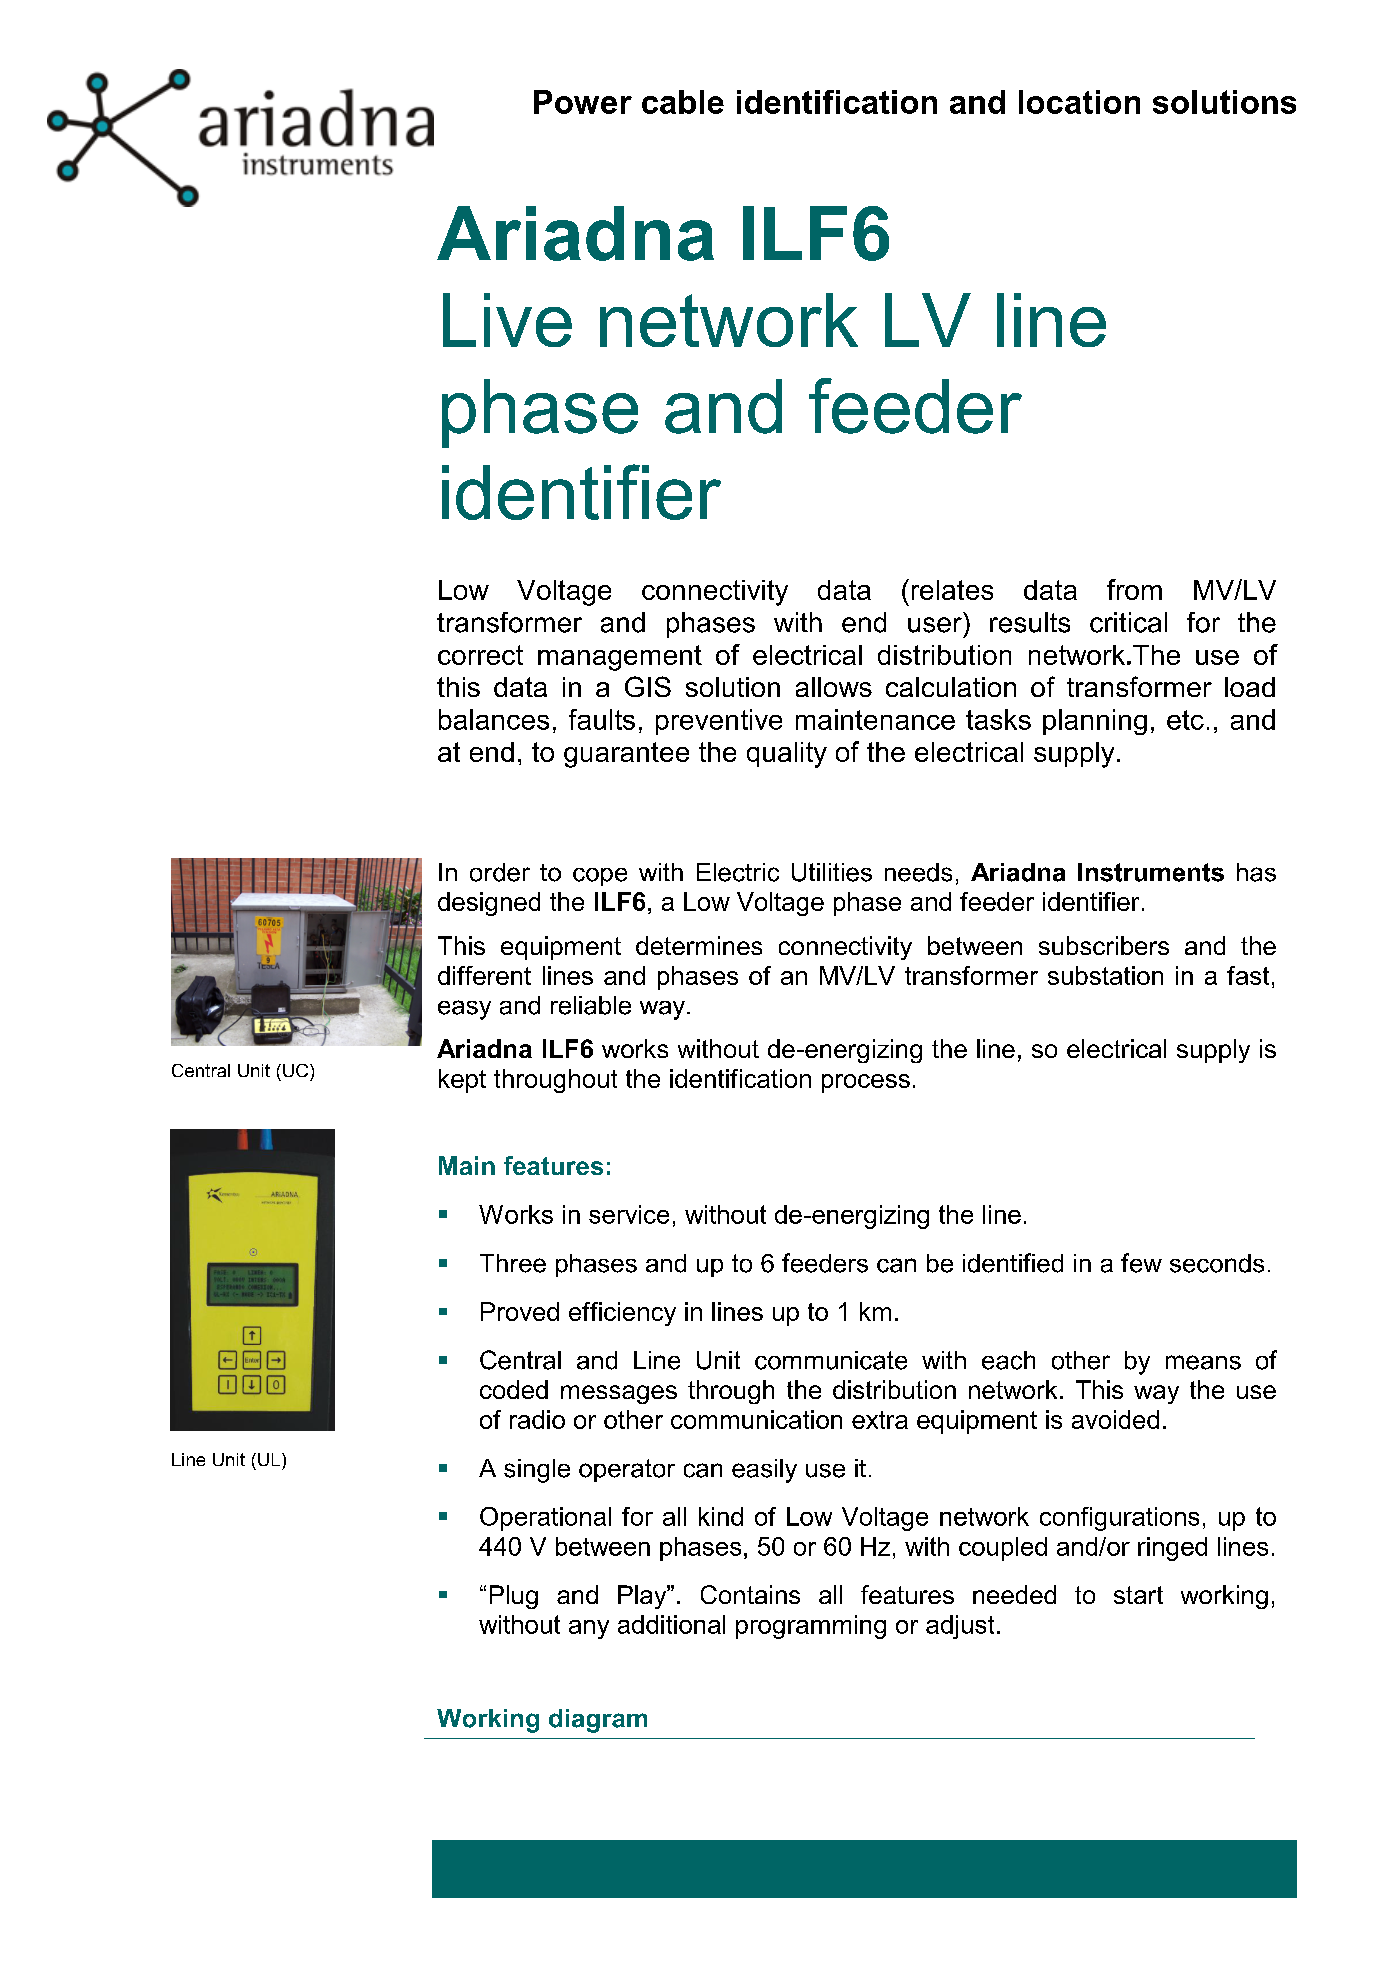 This screenshot has height=1977, width=1397. What do you see at coordinates (589, 1629) in the screenshot?
I see `any` at bounding box center [589, 1629].
